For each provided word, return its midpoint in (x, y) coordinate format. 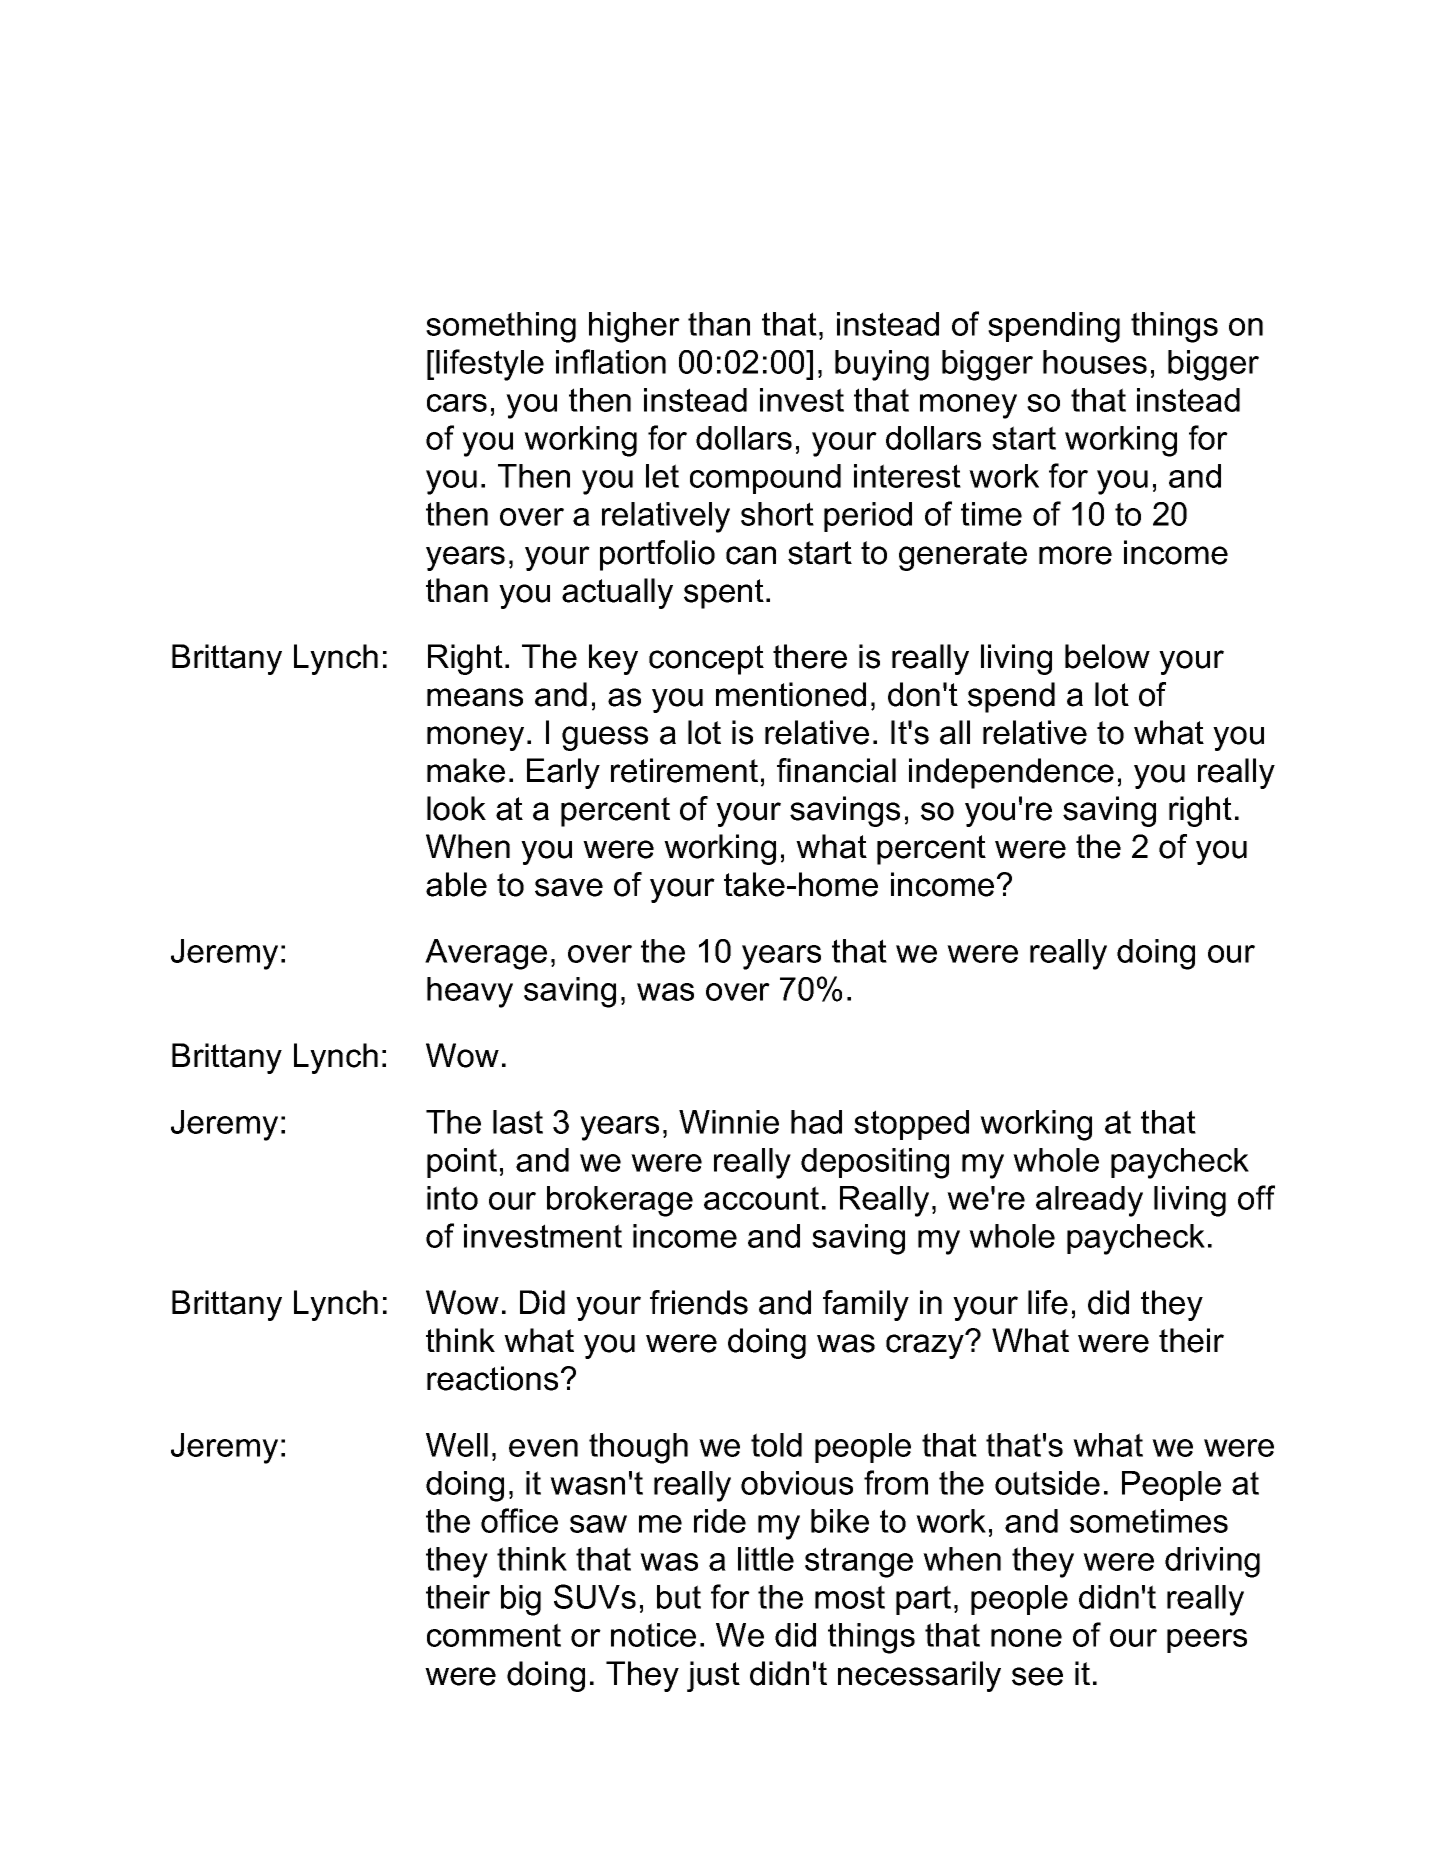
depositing (875, 1163)
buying (882, 365)
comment (494, 1635)
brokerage (620, 1201)
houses (1095, 362)
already (1089, 1201)
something (501, 327)
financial (836, 770)
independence (1011, 773)
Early (563, 773)
